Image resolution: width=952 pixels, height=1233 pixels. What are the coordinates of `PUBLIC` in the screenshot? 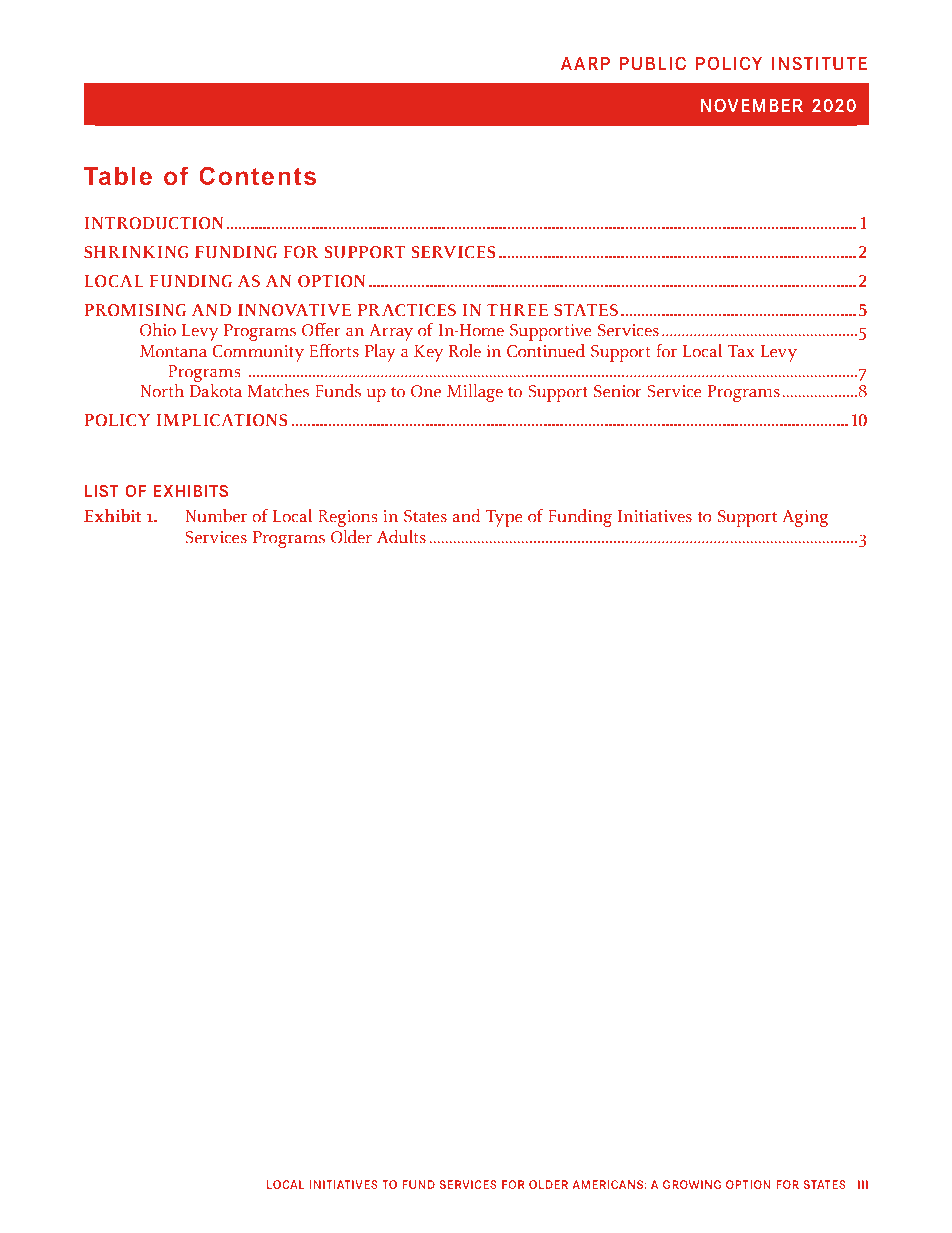 It's located at (653, 63).
